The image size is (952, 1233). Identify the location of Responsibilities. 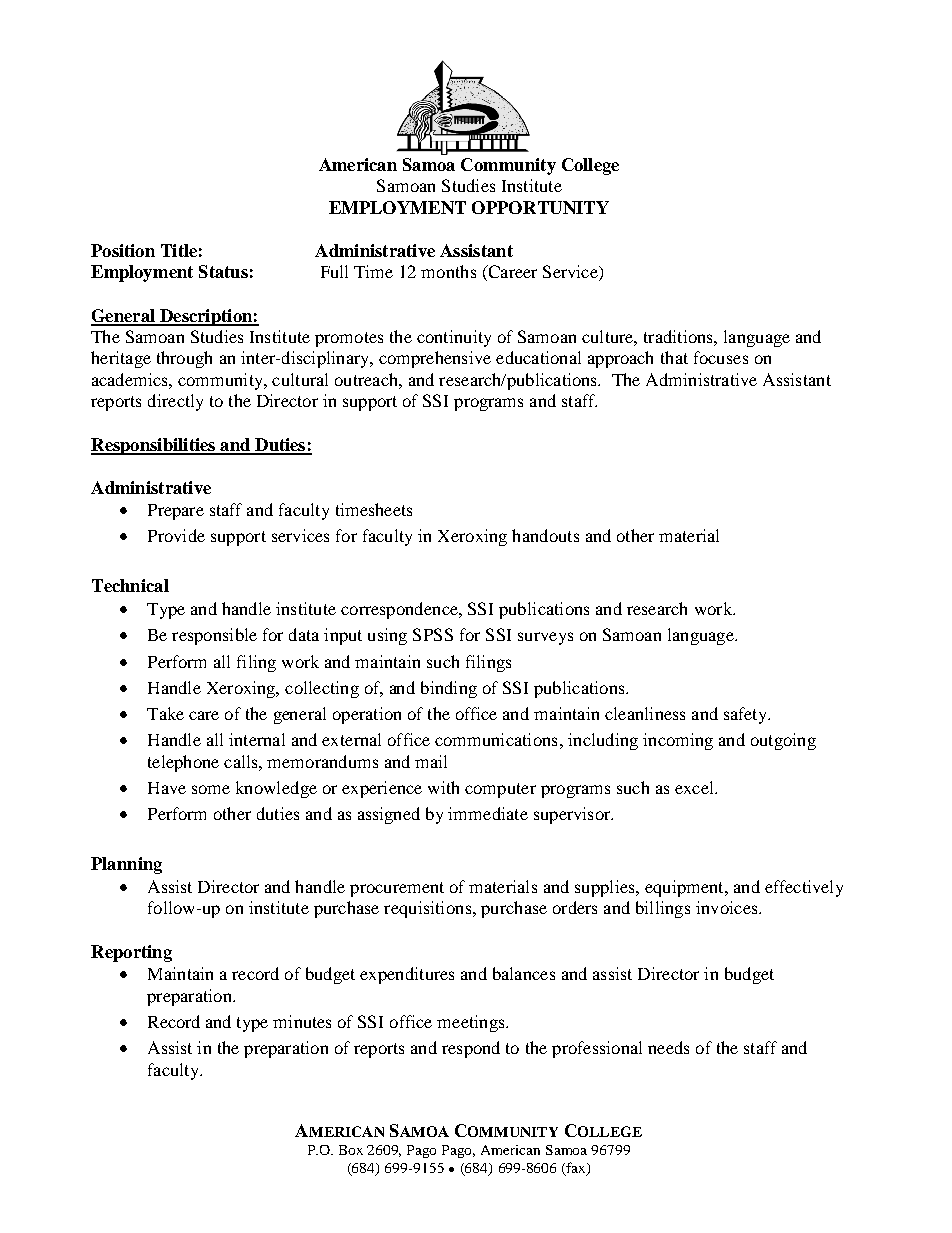
(154, 446).
